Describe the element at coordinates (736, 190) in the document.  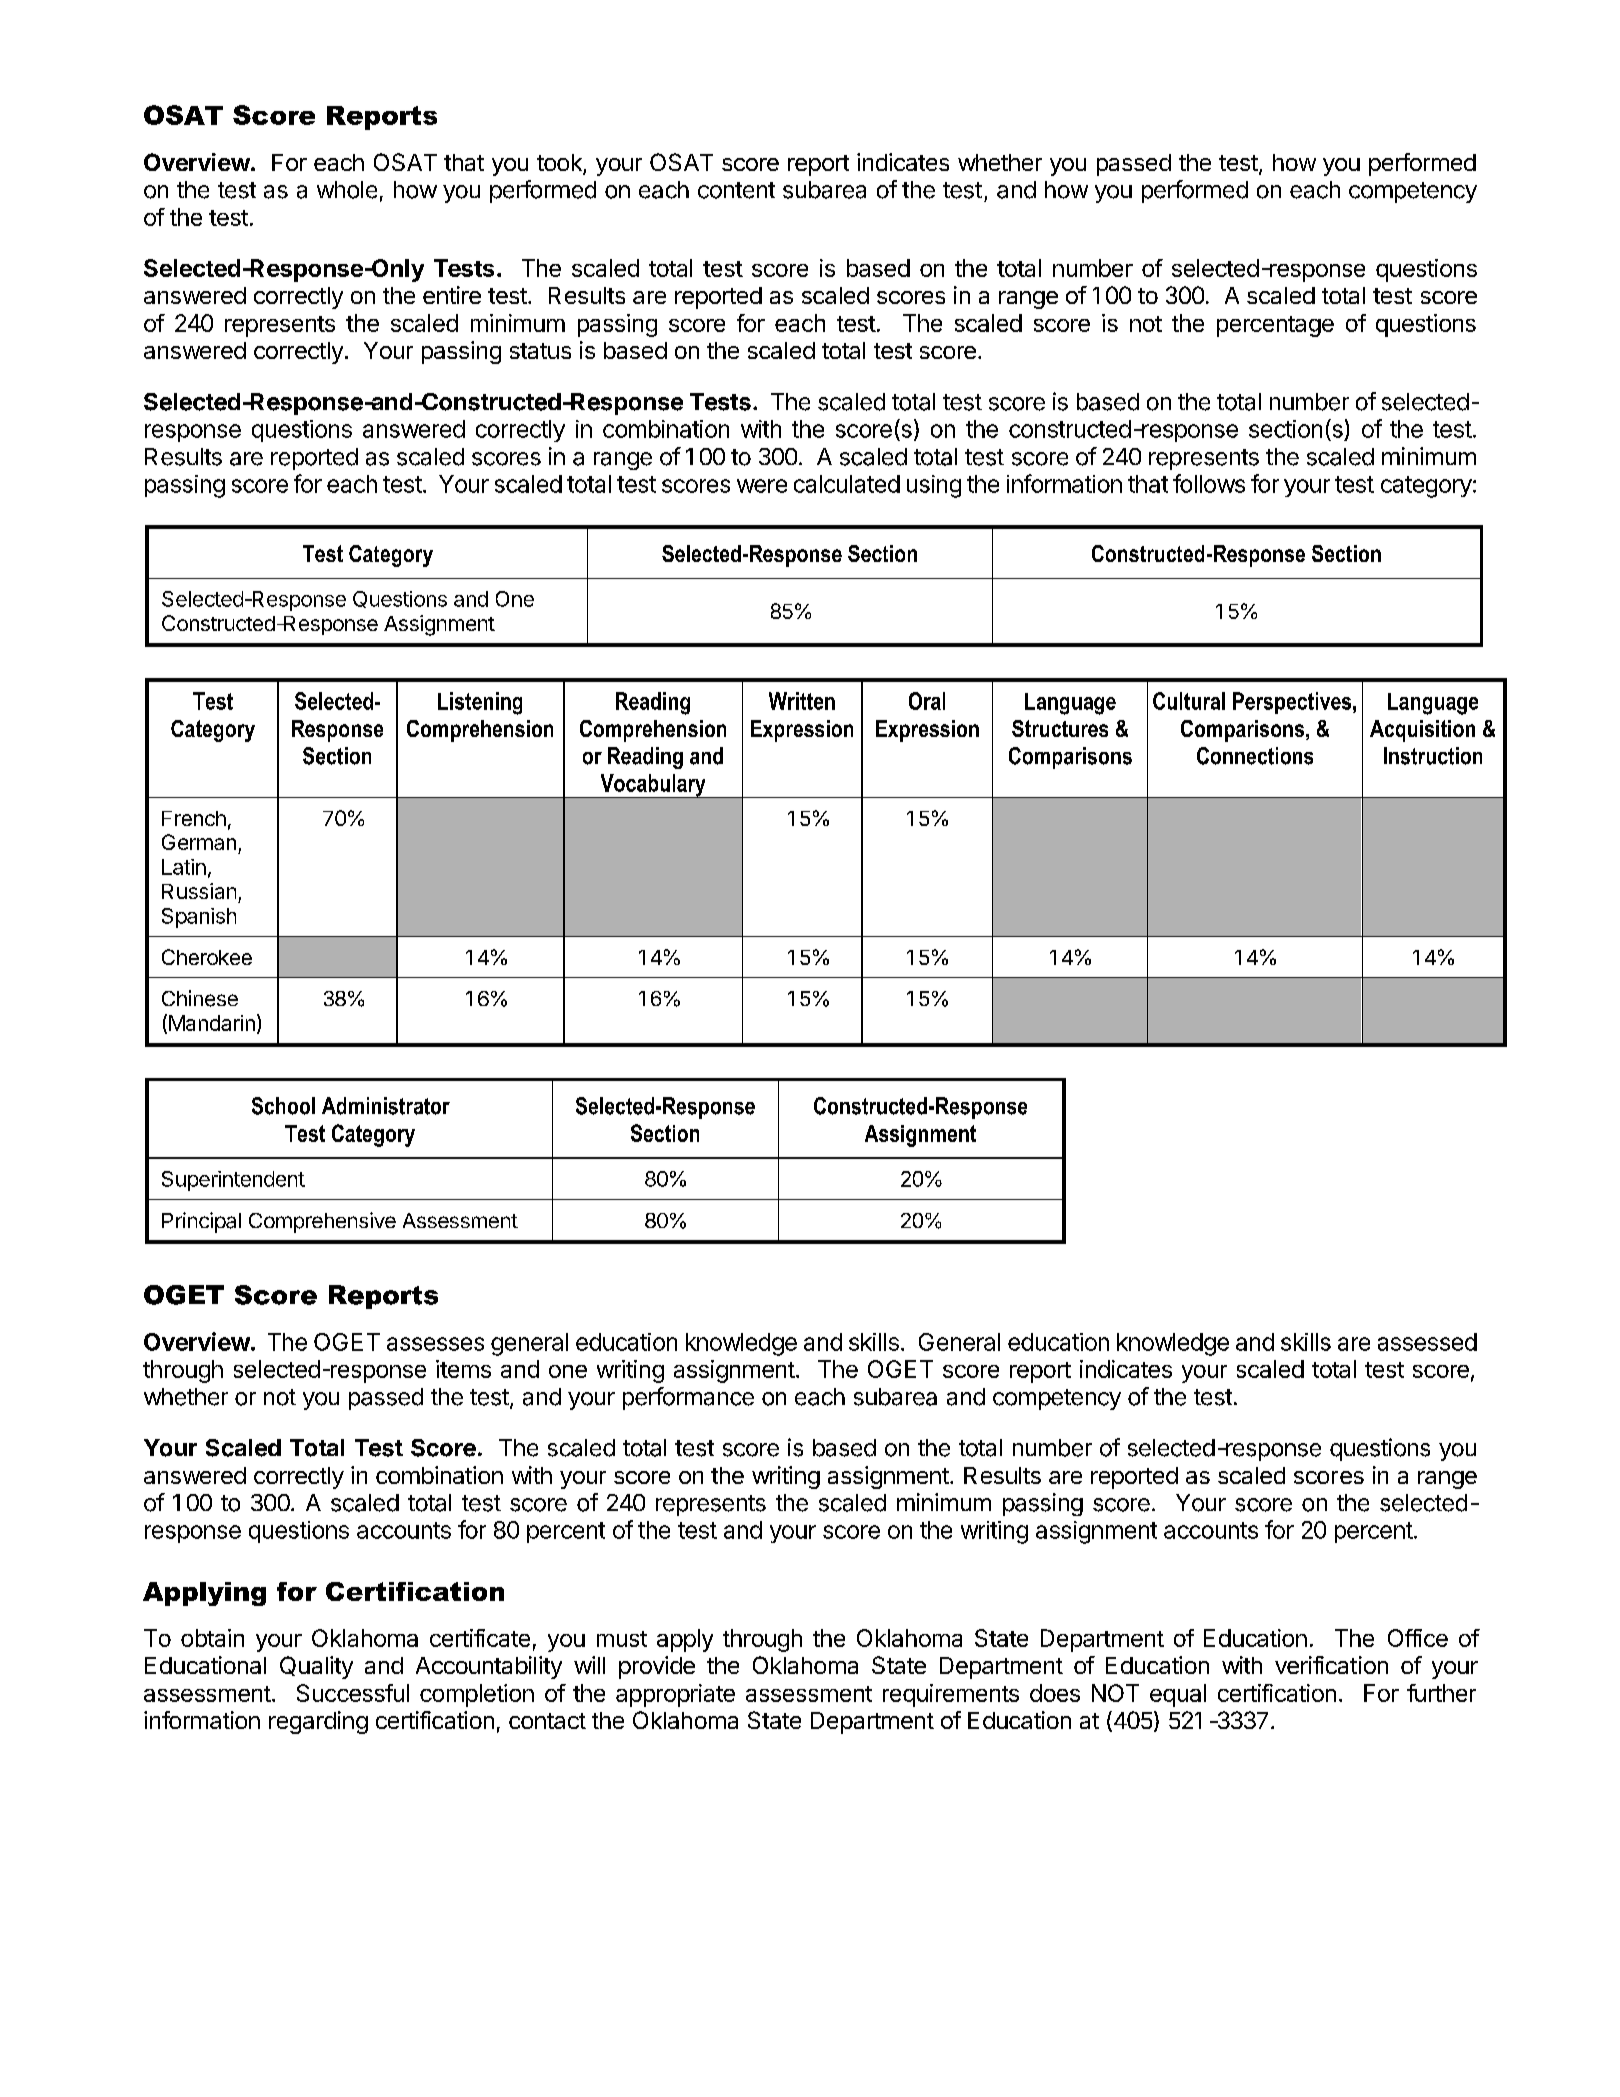
I see `content` at that location.
